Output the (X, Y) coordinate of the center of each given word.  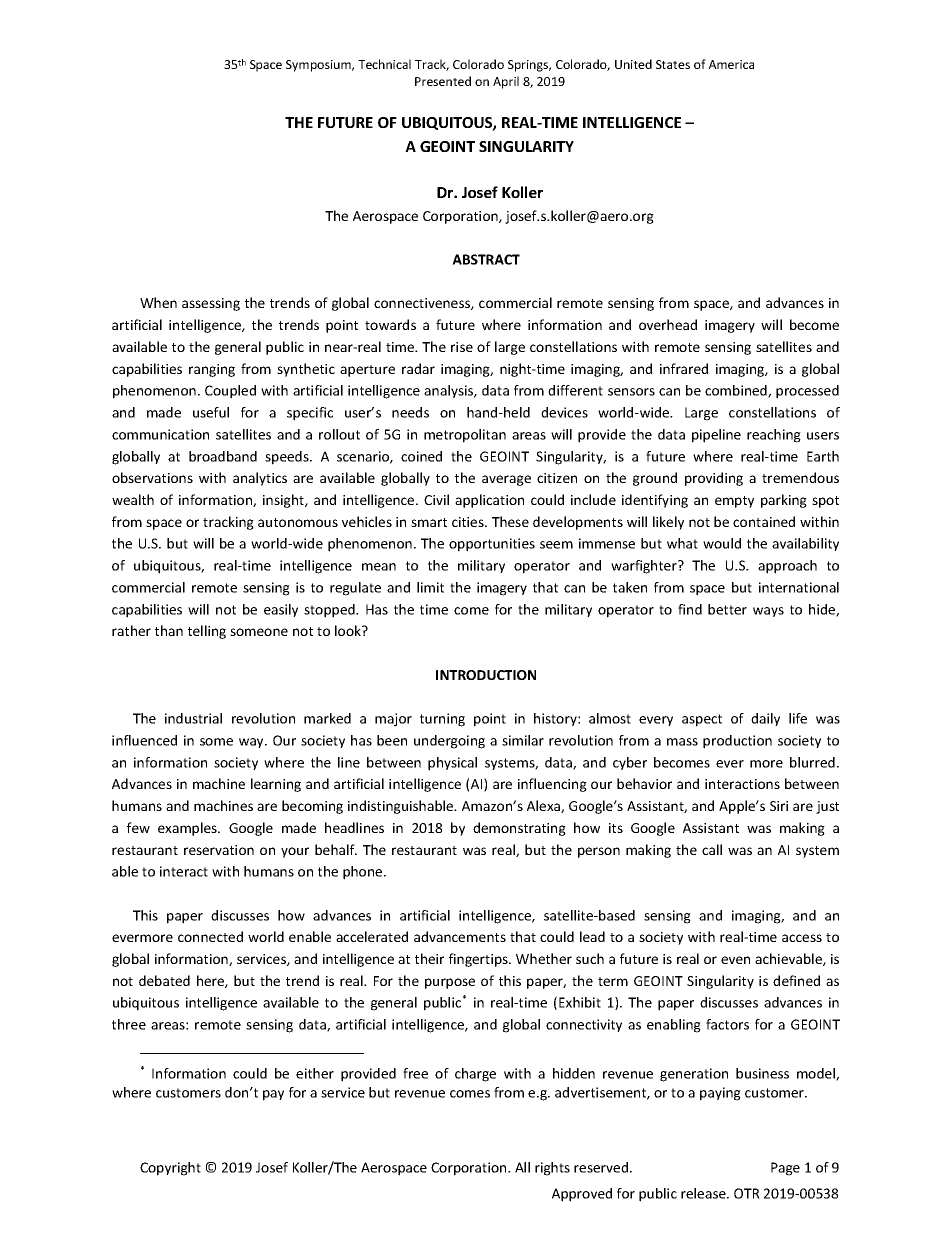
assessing (211, 304)
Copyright (170, 1169)
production (737, 742)
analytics (260, 479)
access (802, 938)
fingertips (479, 960)
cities (469, 522)
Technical (384, 64)
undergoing (449, 742)
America (731, 64)
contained (764, 521)
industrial (193, 718)
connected (210, 936)
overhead (668, 324)
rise (462, 347)
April (506, 82)
